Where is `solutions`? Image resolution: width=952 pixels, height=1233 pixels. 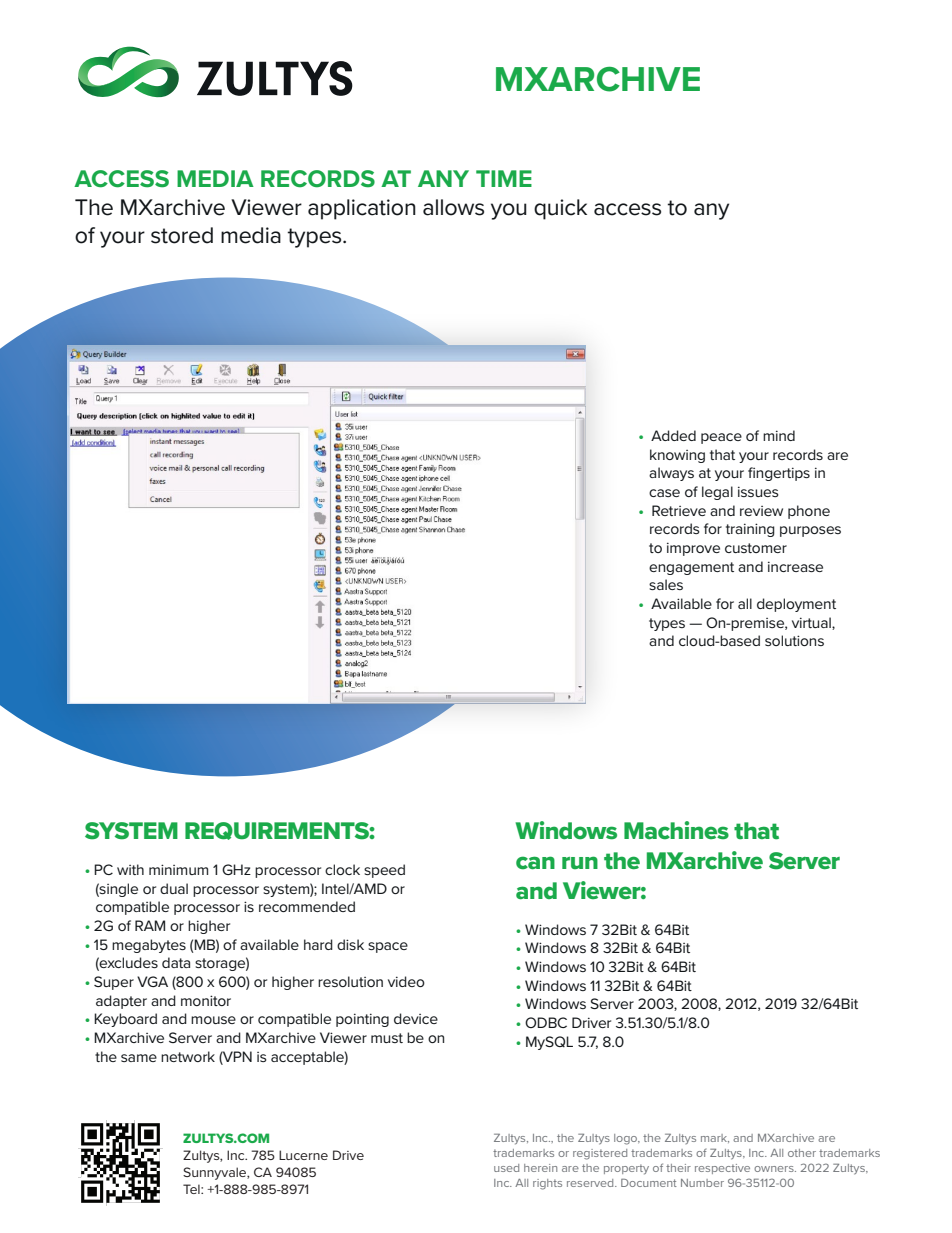
solutions is located at coordinates (794, 640).
